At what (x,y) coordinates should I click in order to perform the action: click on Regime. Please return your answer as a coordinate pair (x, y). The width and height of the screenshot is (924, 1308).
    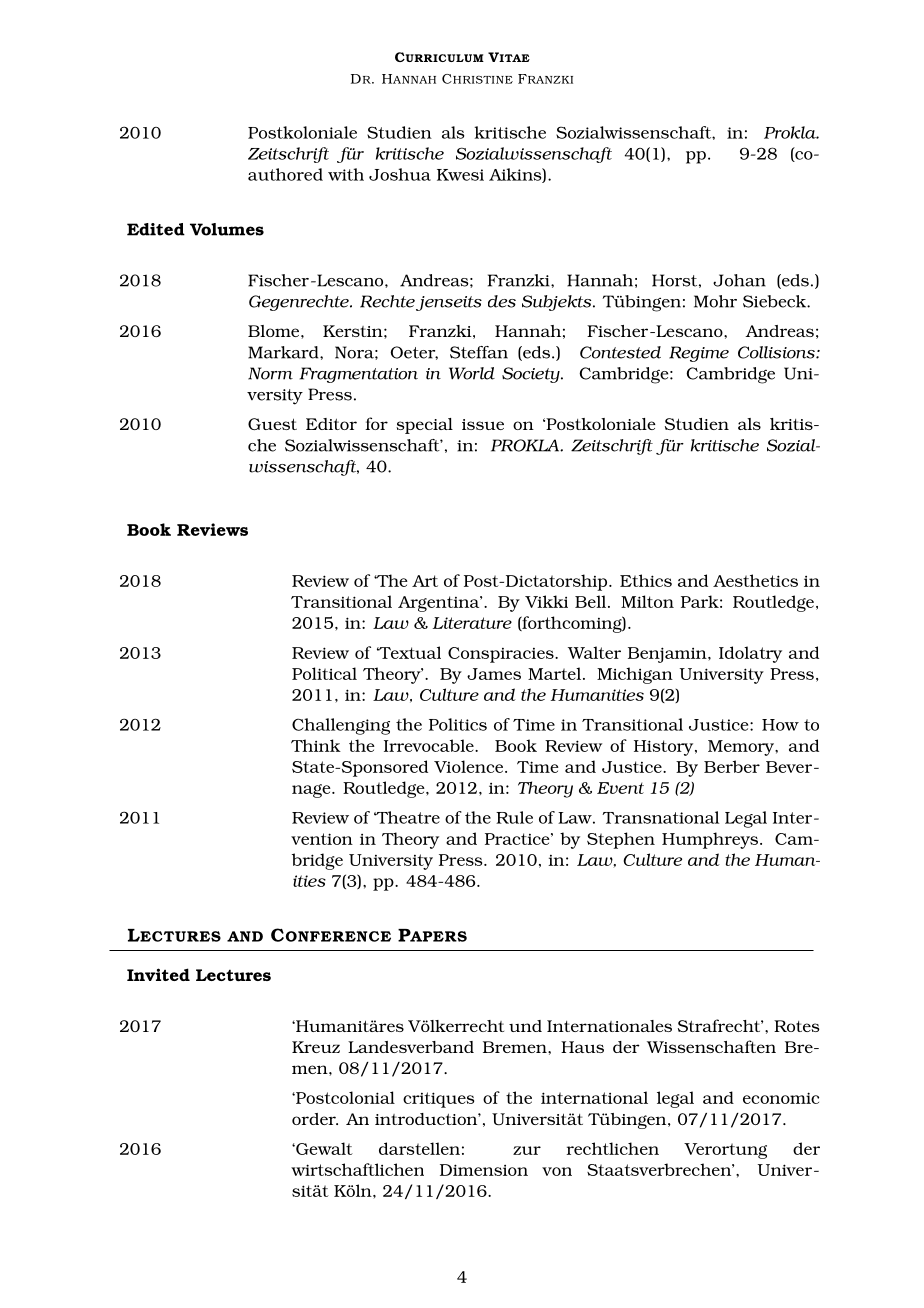
    Looking at the image, I should click on (699, 354).
